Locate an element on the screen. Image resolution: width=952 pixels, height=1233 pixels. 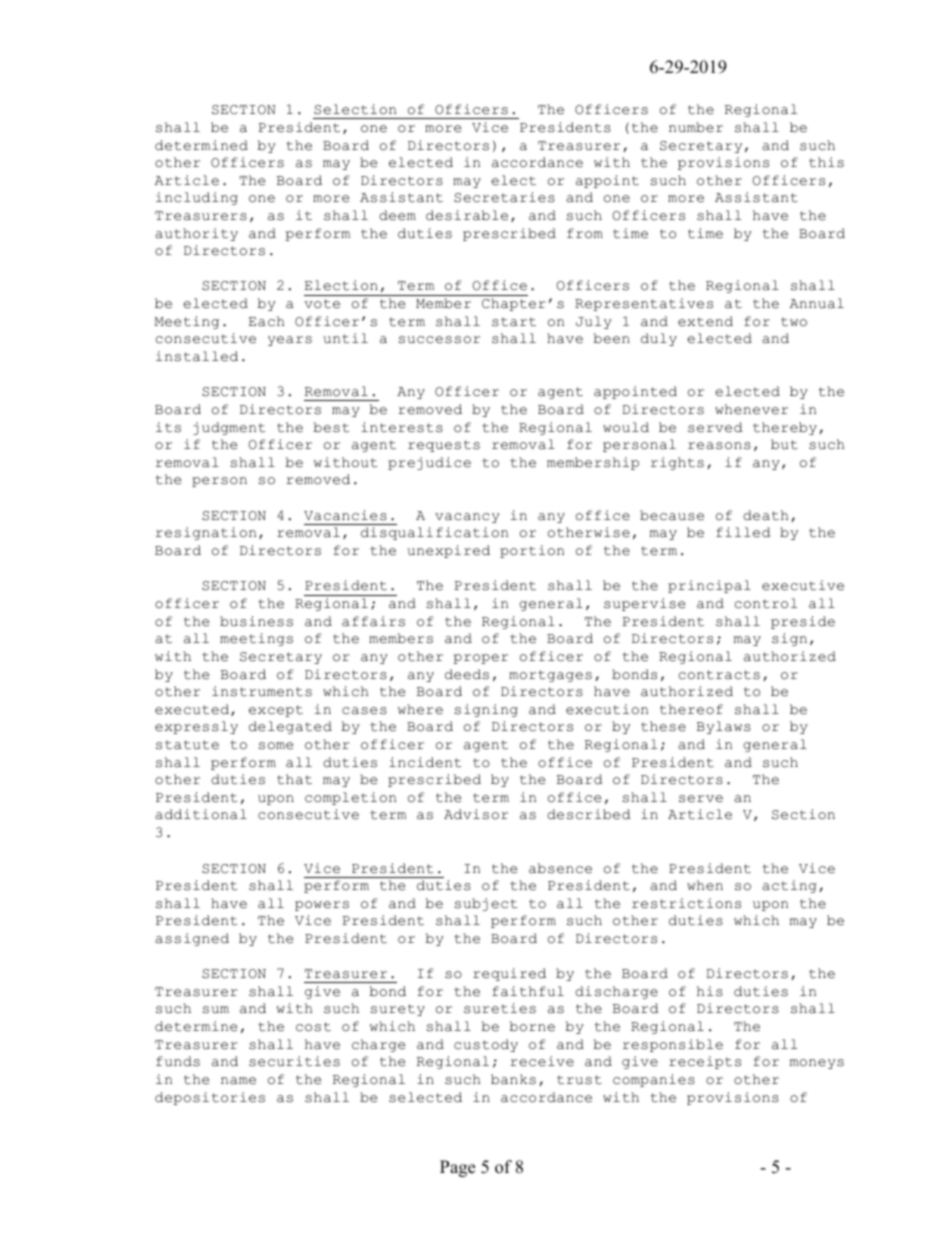
subject is located at coordinates (485, 904).
